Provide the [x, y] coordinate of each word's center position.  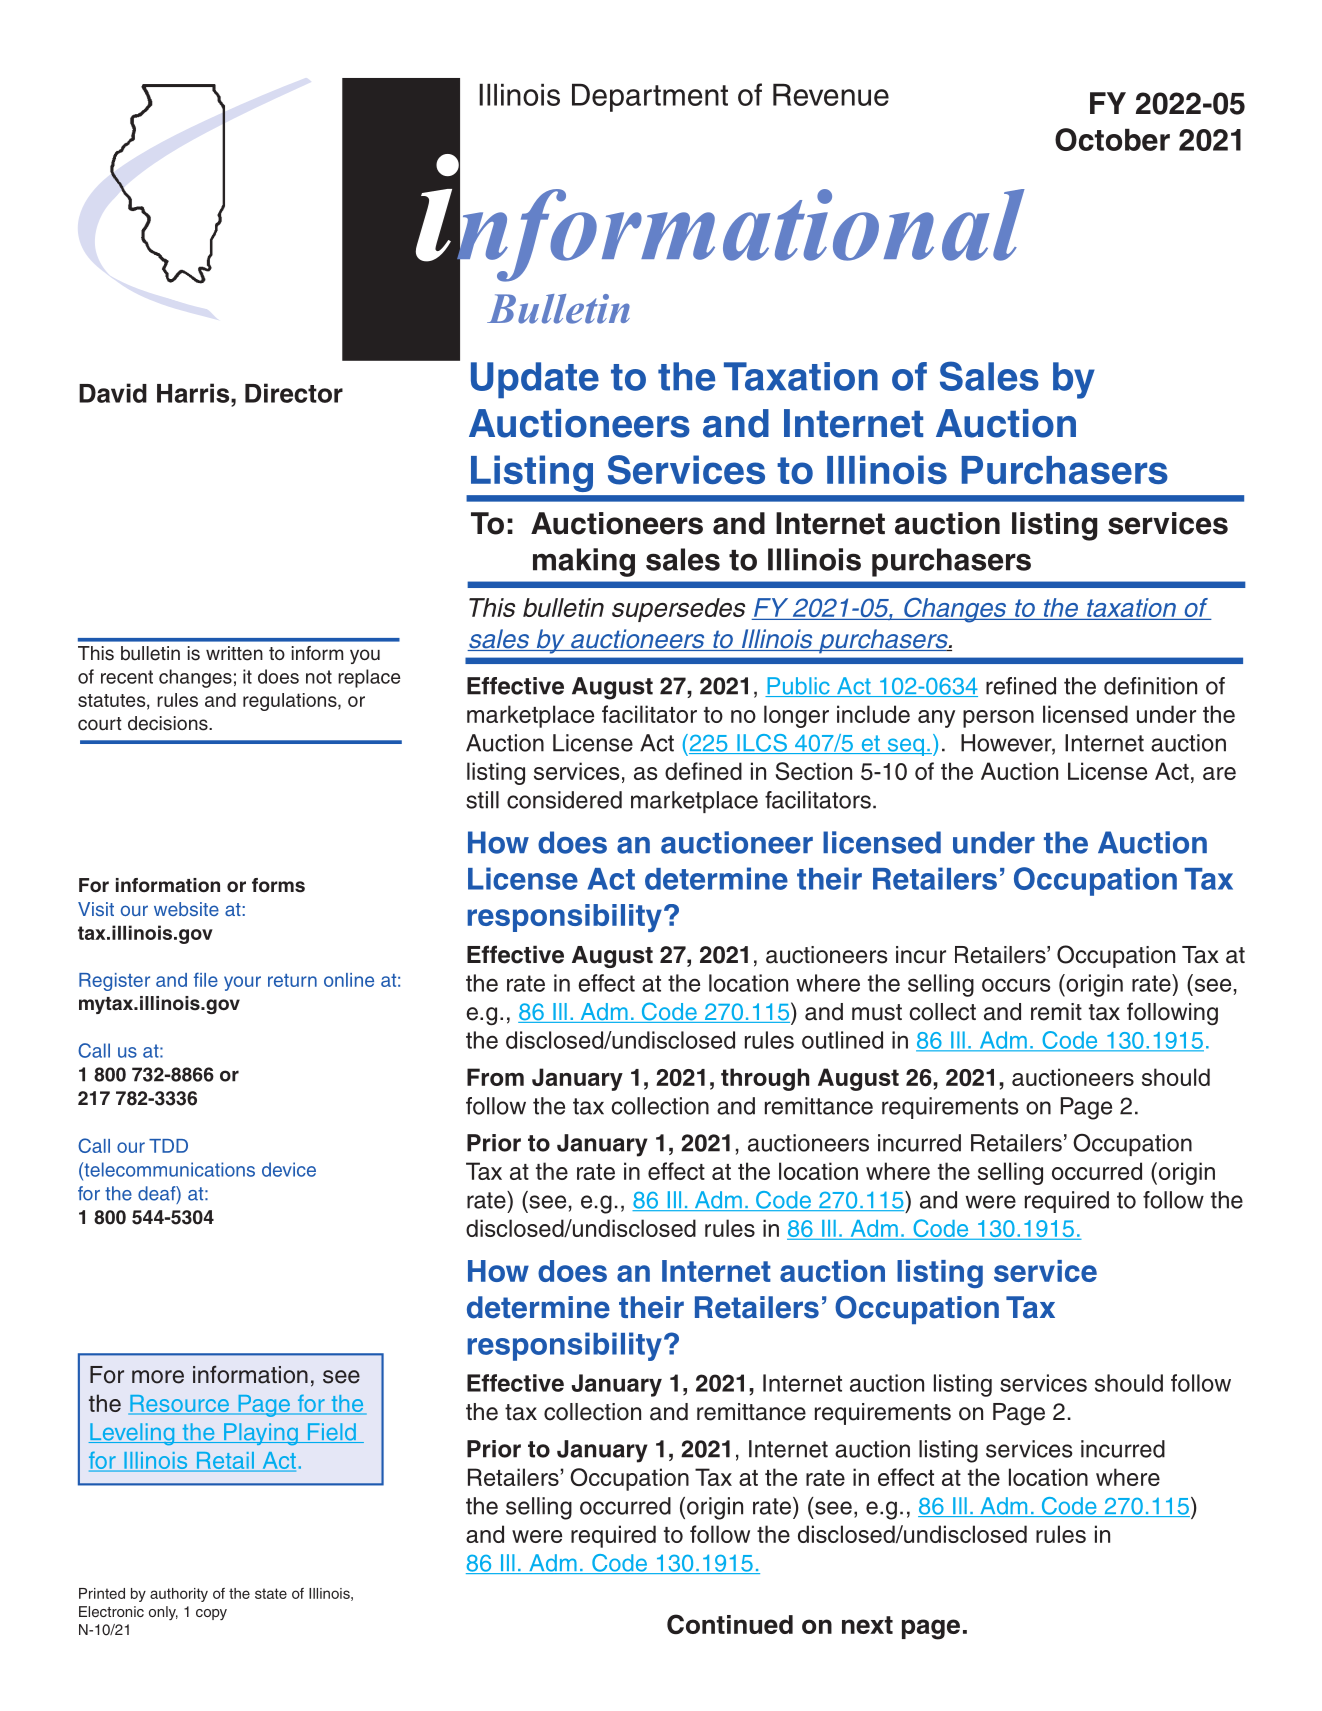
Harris [194, 393]
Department [650, 98]
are [1219, 773]
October [1112, 139]
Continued [730, 1624]
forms [278, 885]
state [271, 1593]
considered [564, 800]
